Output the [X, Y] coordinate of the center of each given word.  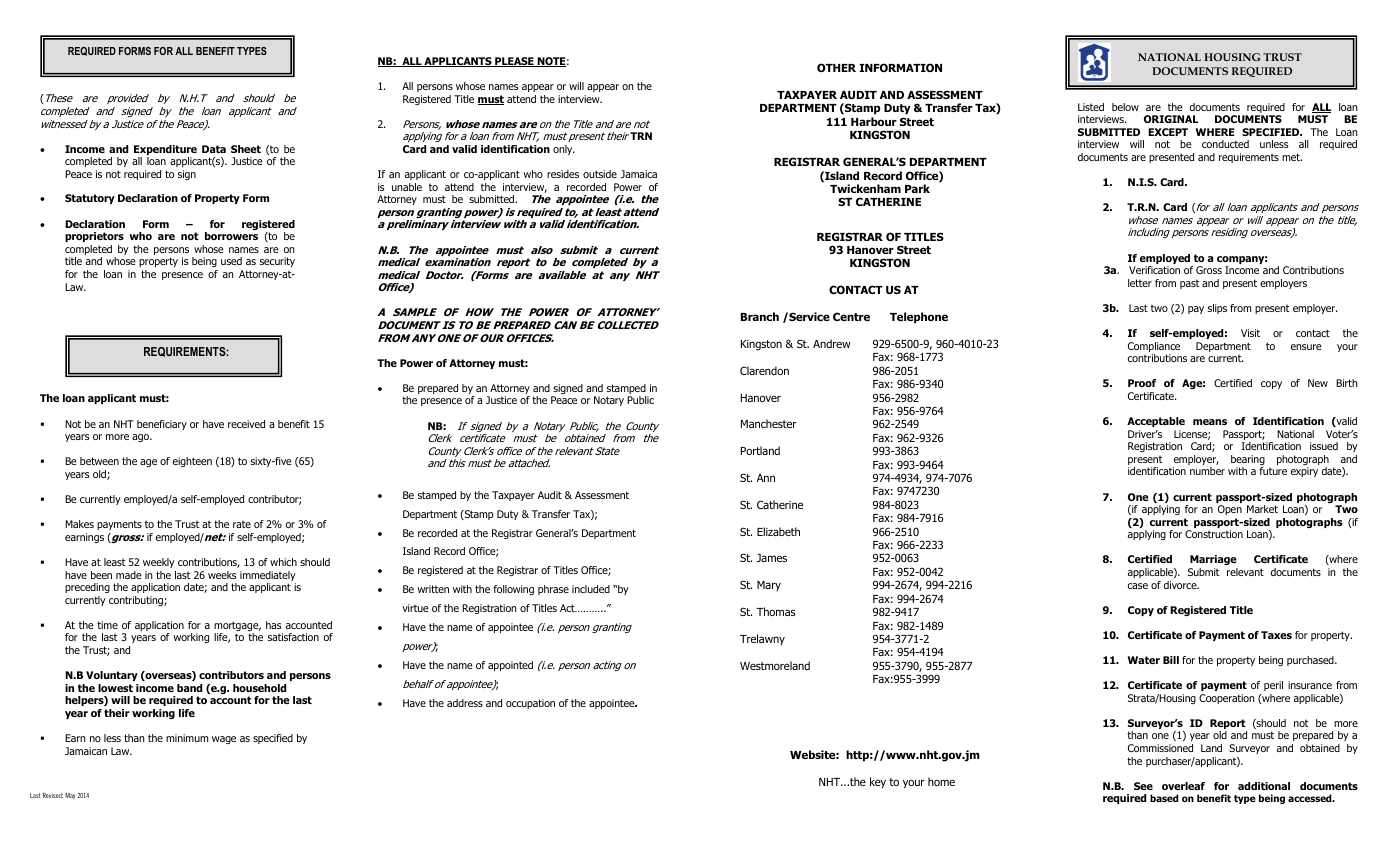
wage [224, 740]
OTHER [836, 67]
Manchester [769, 423]
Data [214, 149]
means [1210, 422]
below [1125, 107]
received [246, 424]
